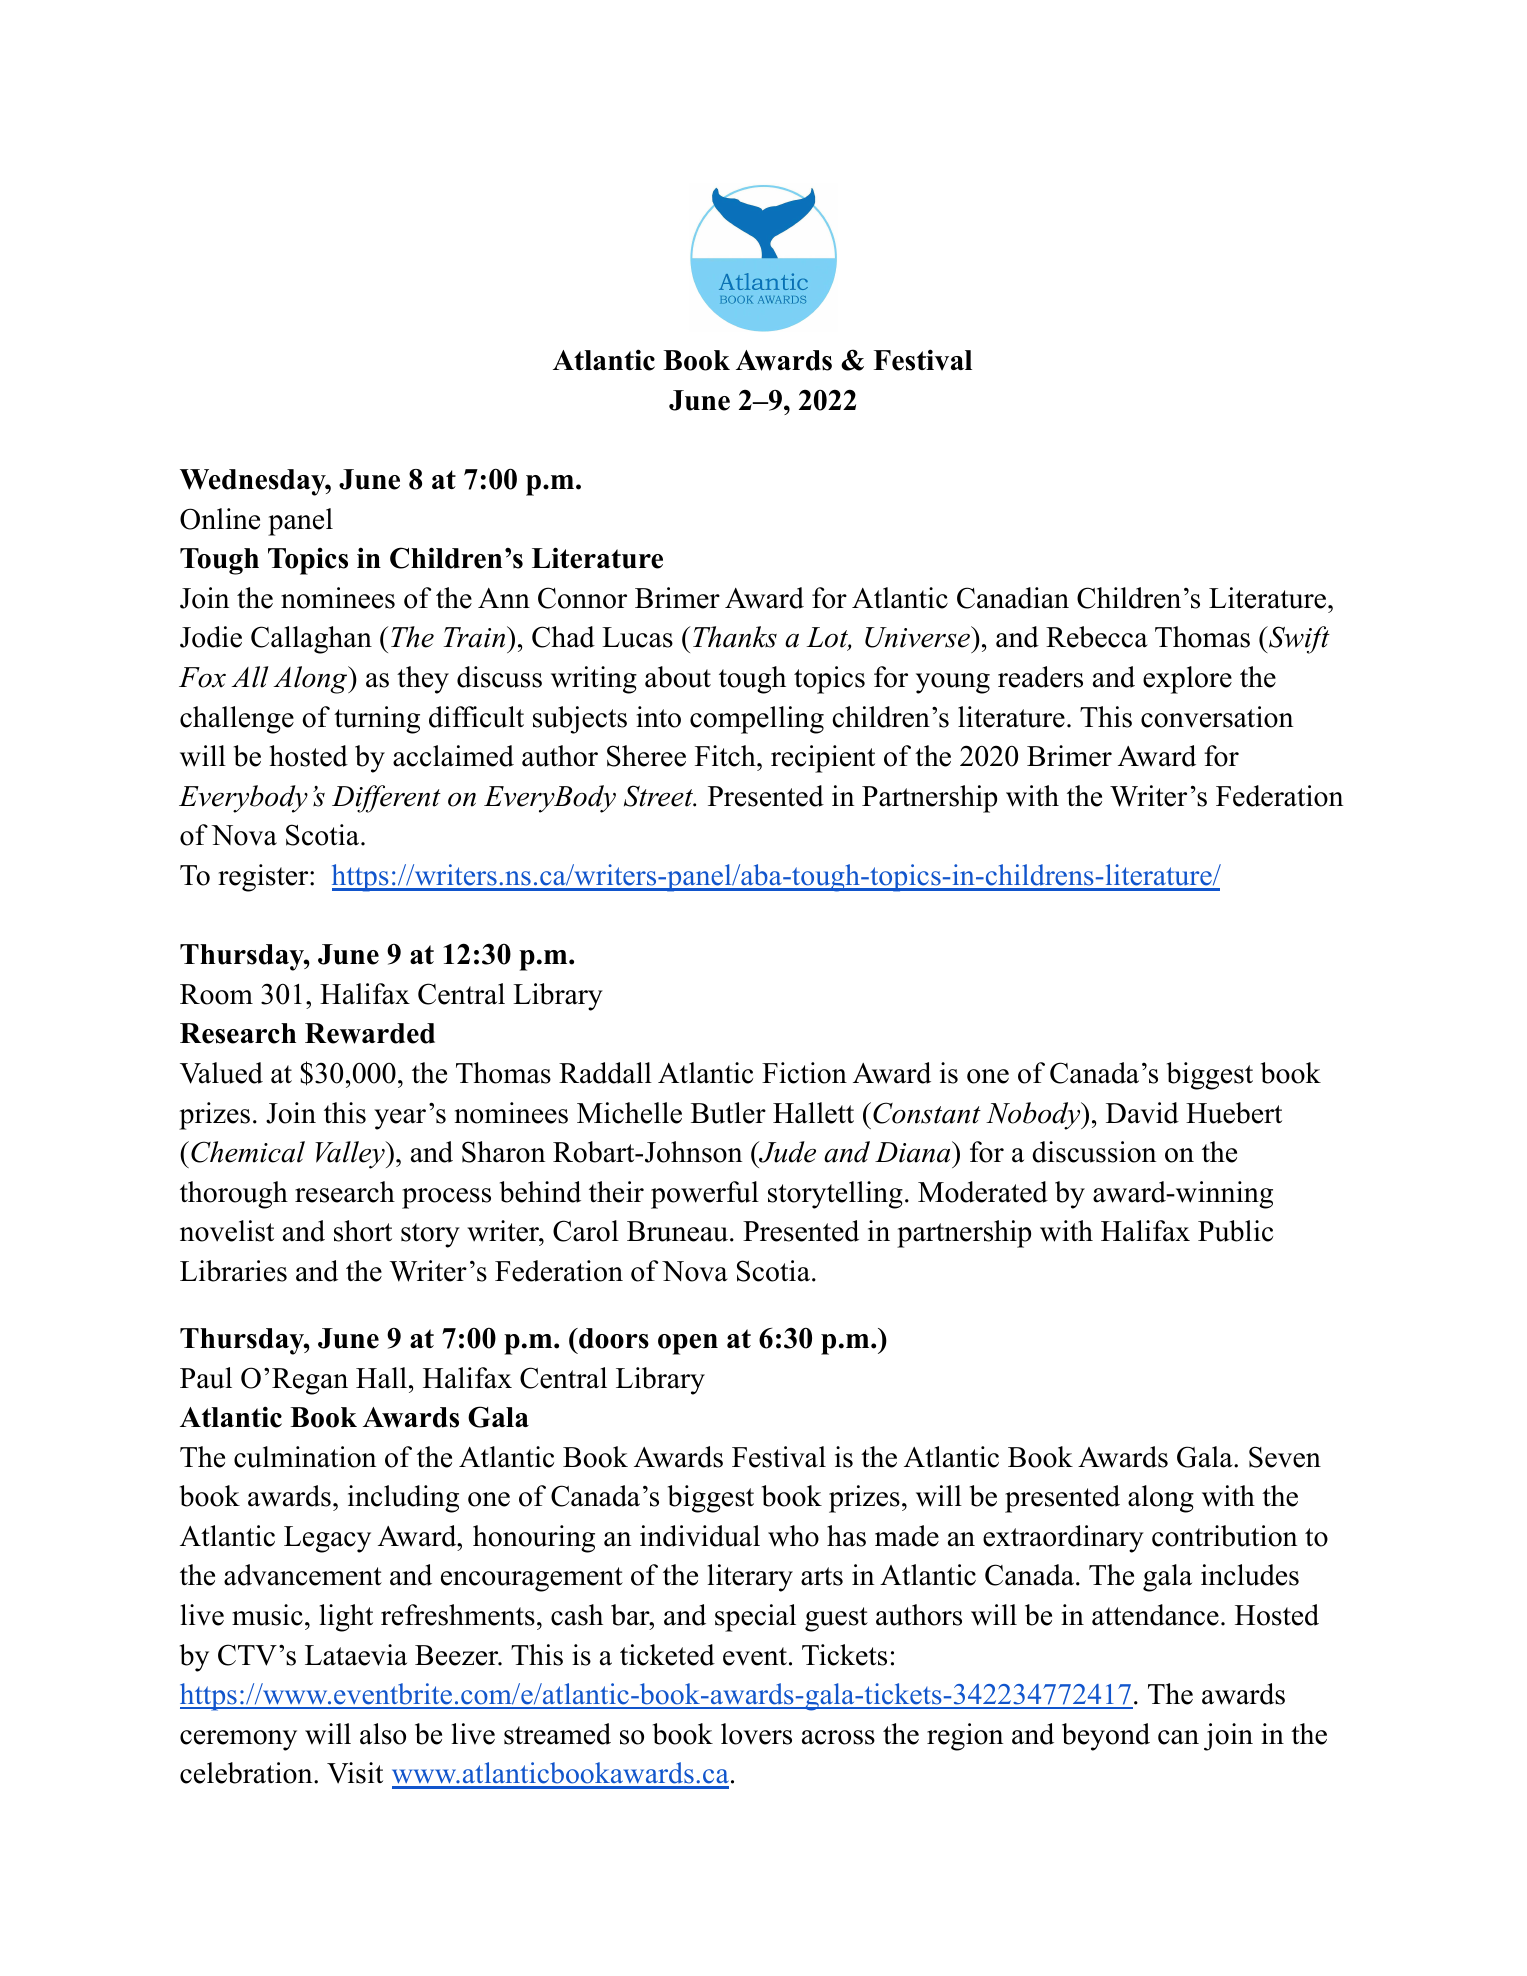 The width and height of the page is (1527, 1976). I want to click on Fiction, so click(804, 1073).
